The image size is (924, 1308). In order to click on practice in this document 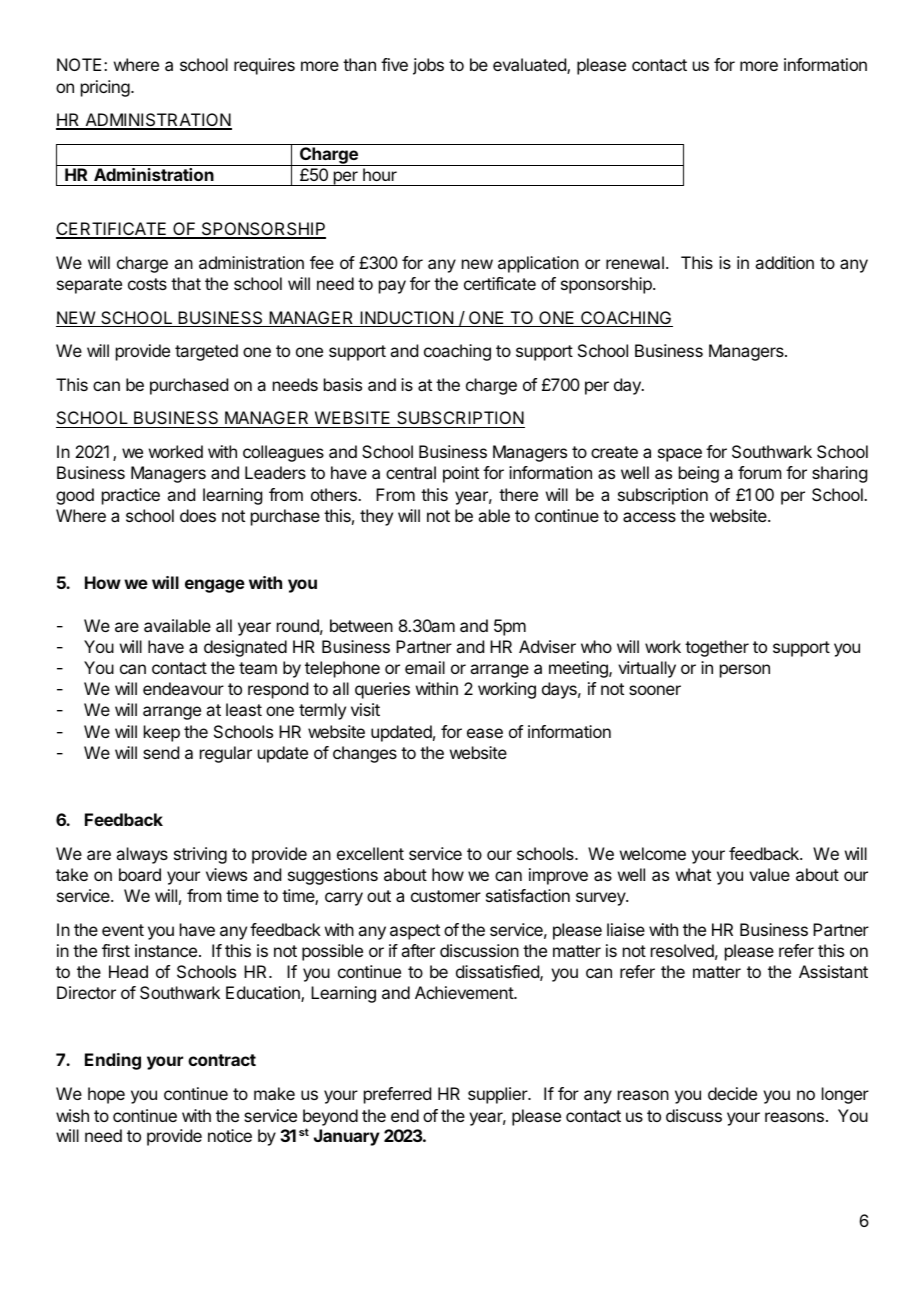, I will do `click(131, 496)`.
